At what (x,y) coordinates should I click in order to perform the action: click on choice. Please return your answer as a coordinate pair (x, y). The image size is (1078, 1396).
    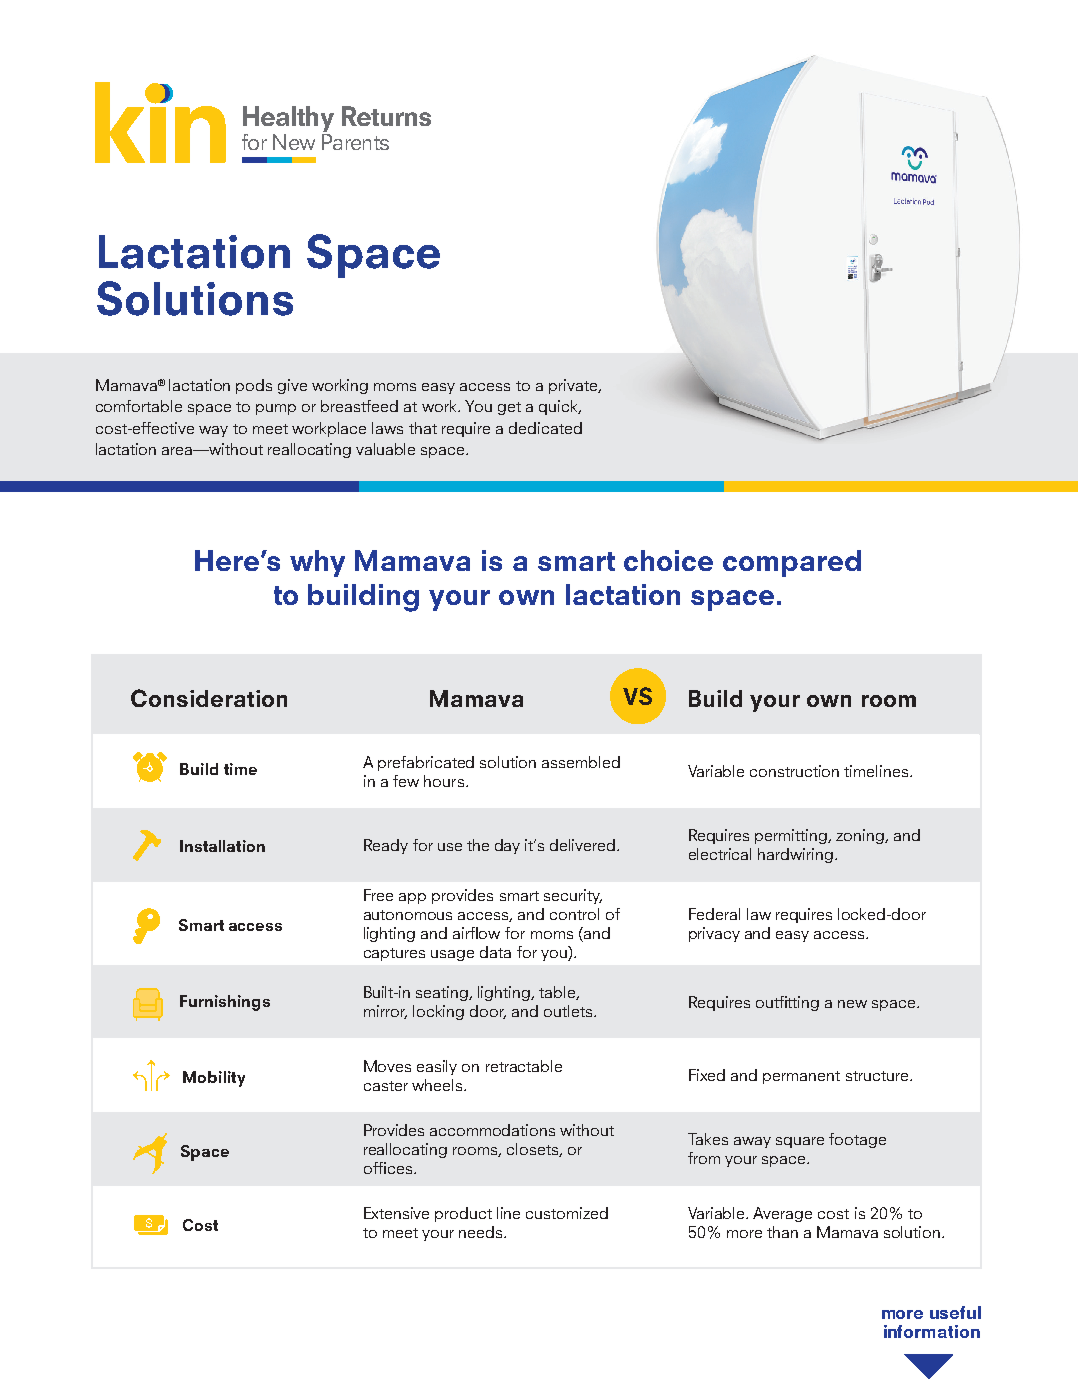
    Looking at the image, I should click on (668, 560).
